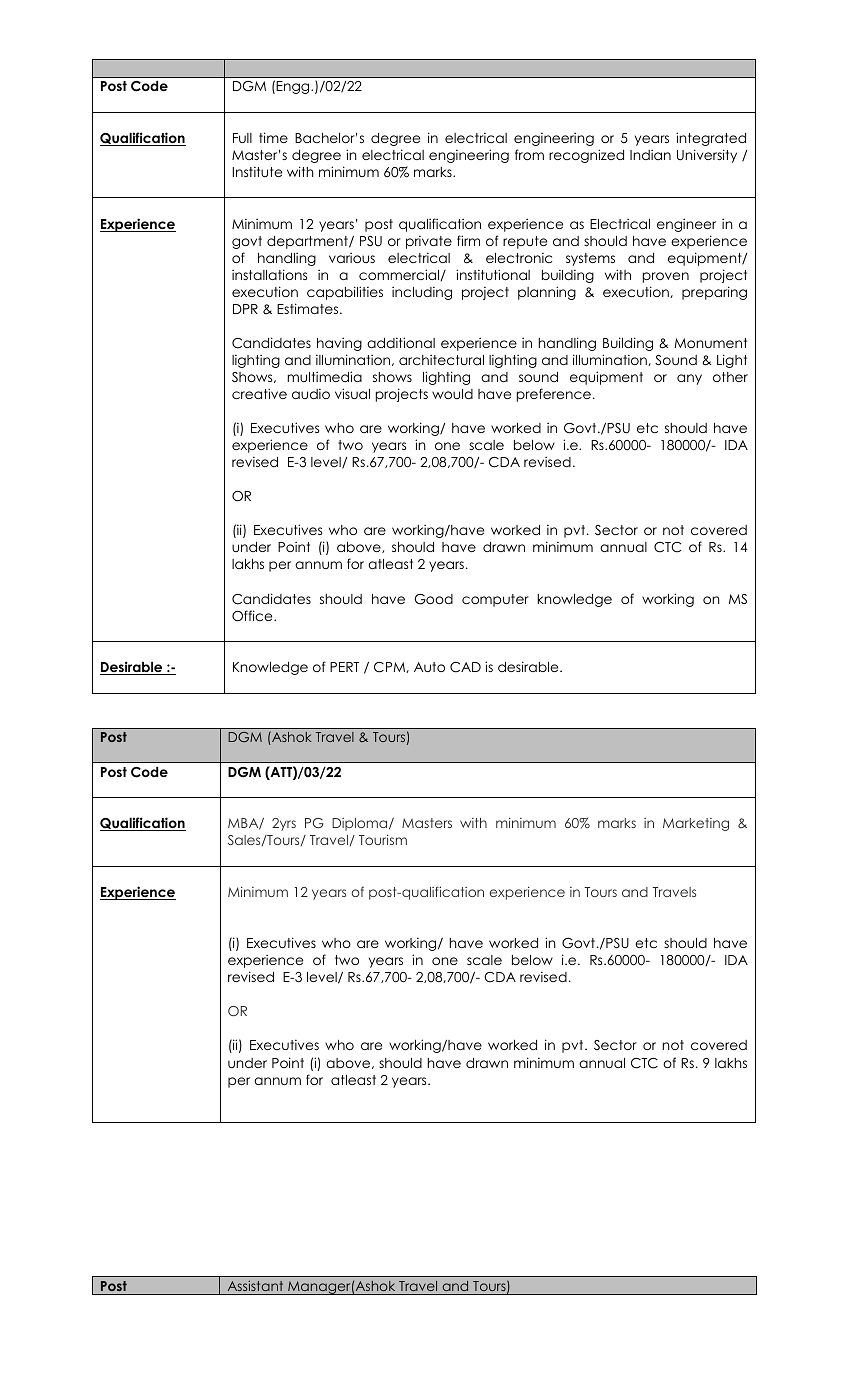 This image has height=1400, width=849. What do you see at coordinates (529, 154) in the image?
I see `from` at bounding box center [529, 154].
